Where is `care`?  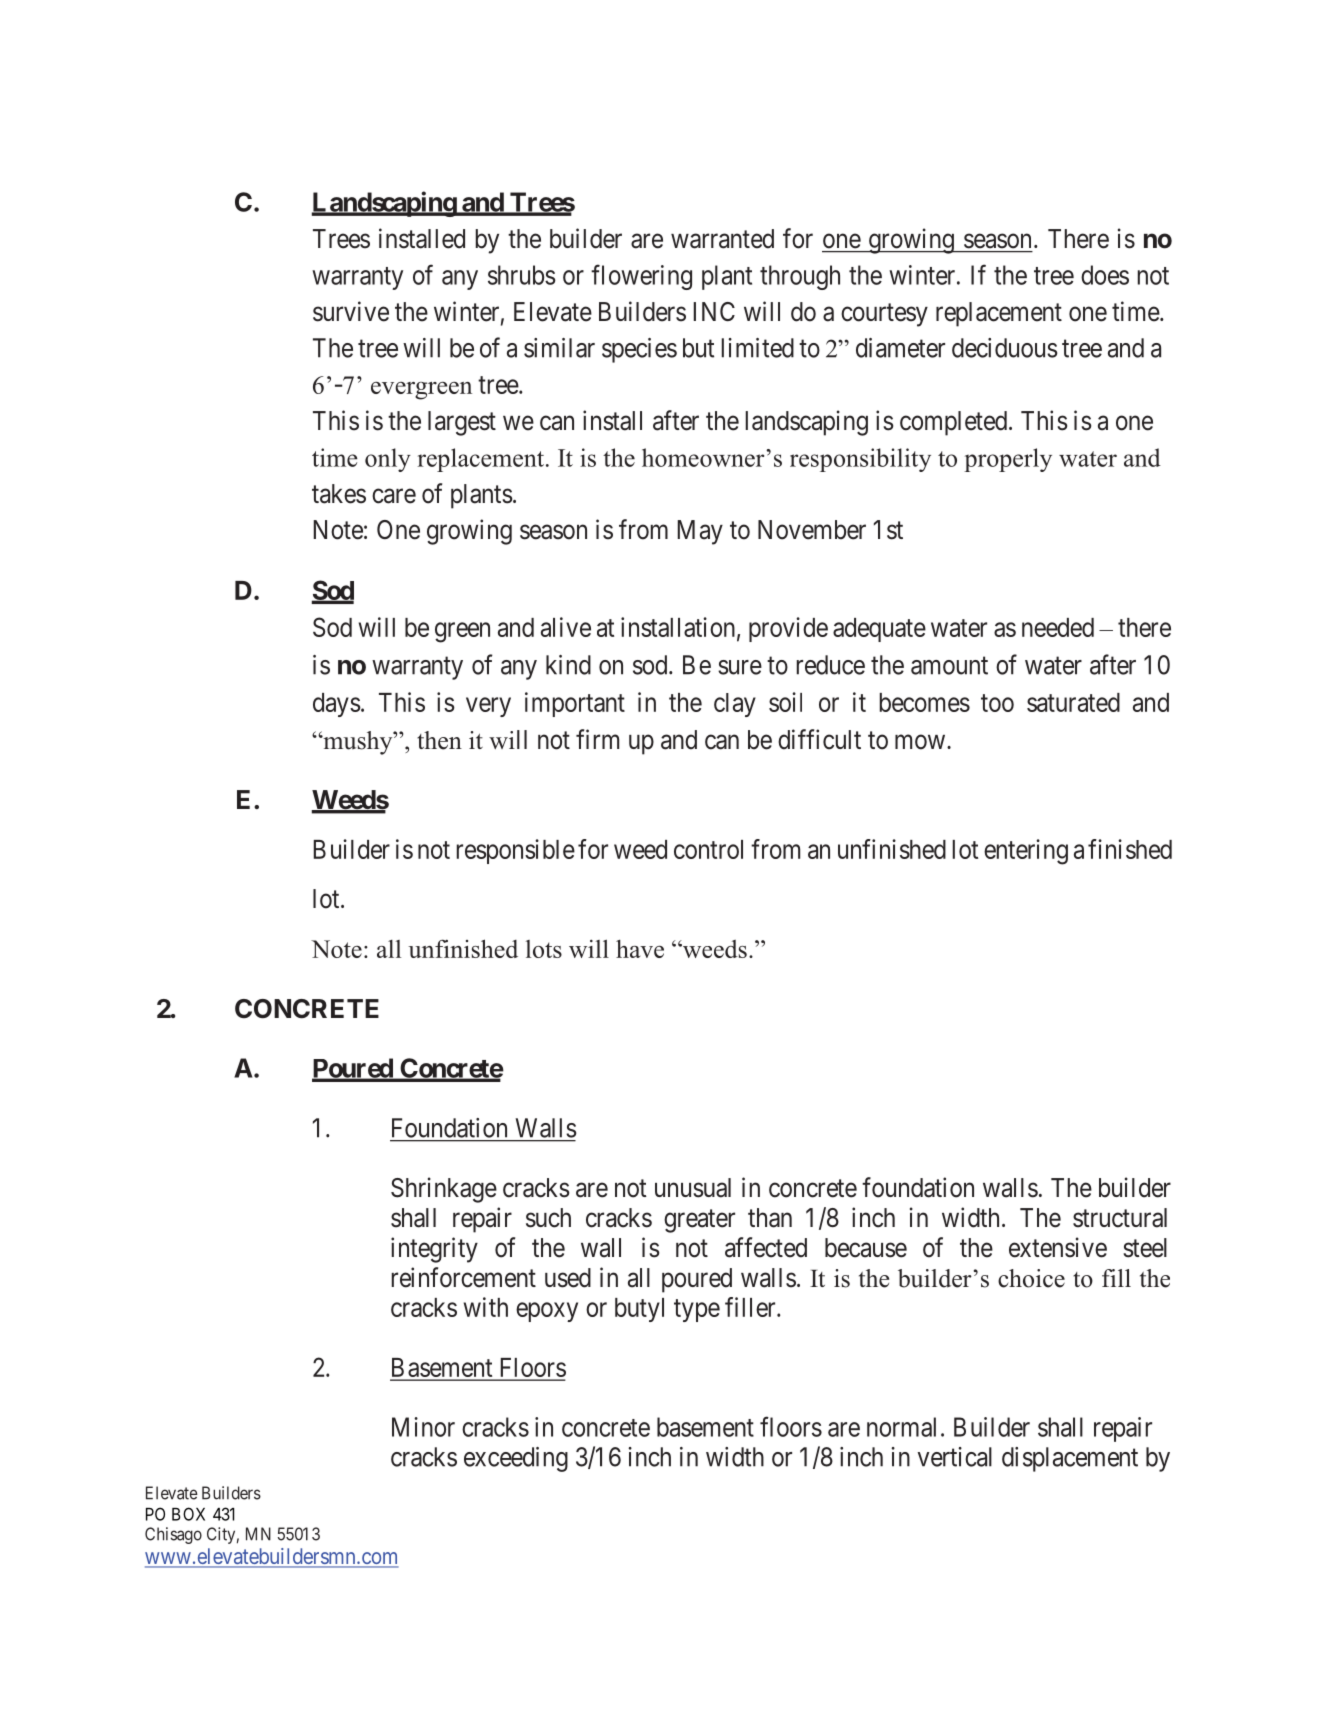 care is located at coordinates (394, 496).
